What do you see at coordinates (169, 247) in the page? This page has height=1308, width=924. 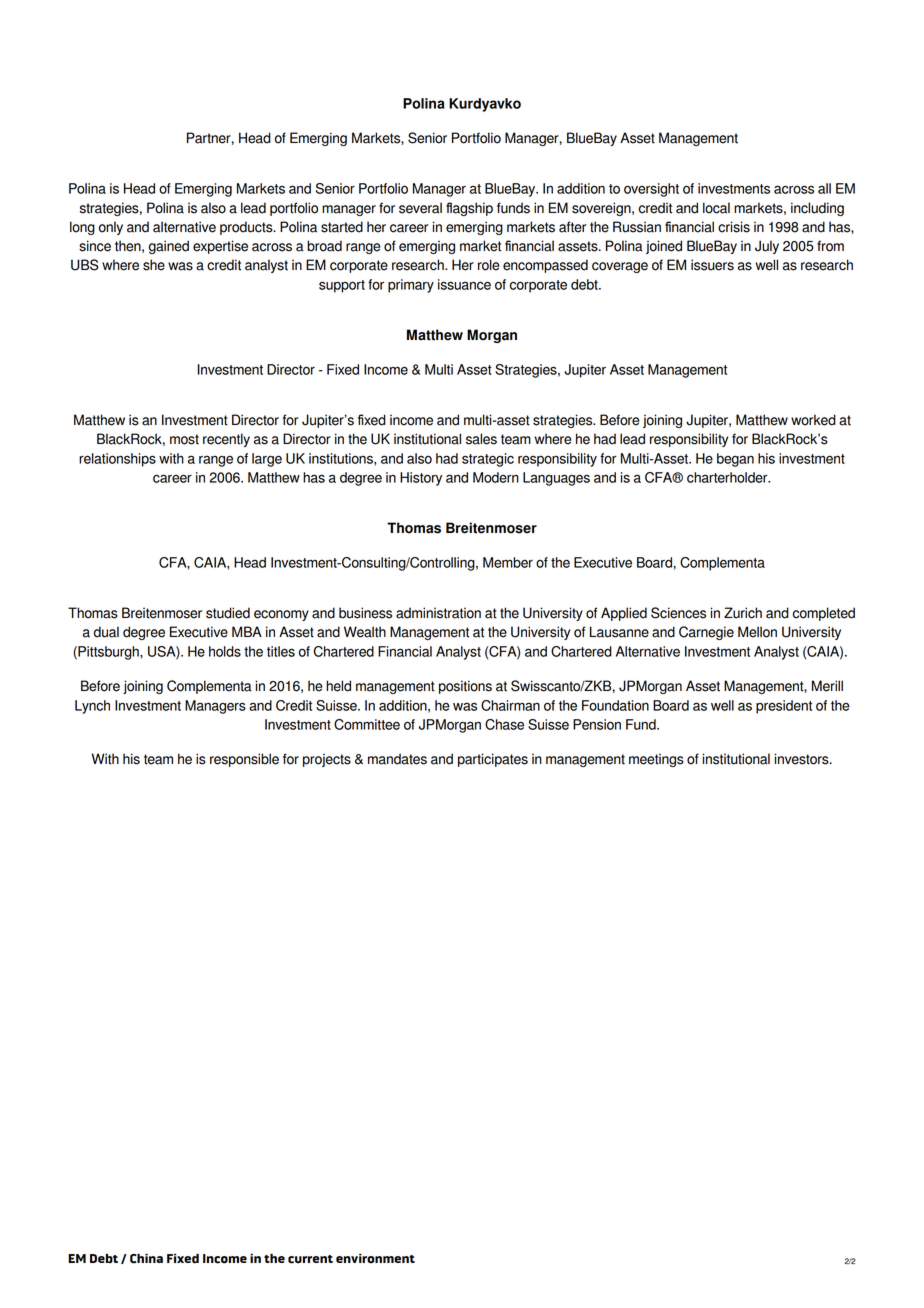 I see `gained` at bounding box center [169, 247].
